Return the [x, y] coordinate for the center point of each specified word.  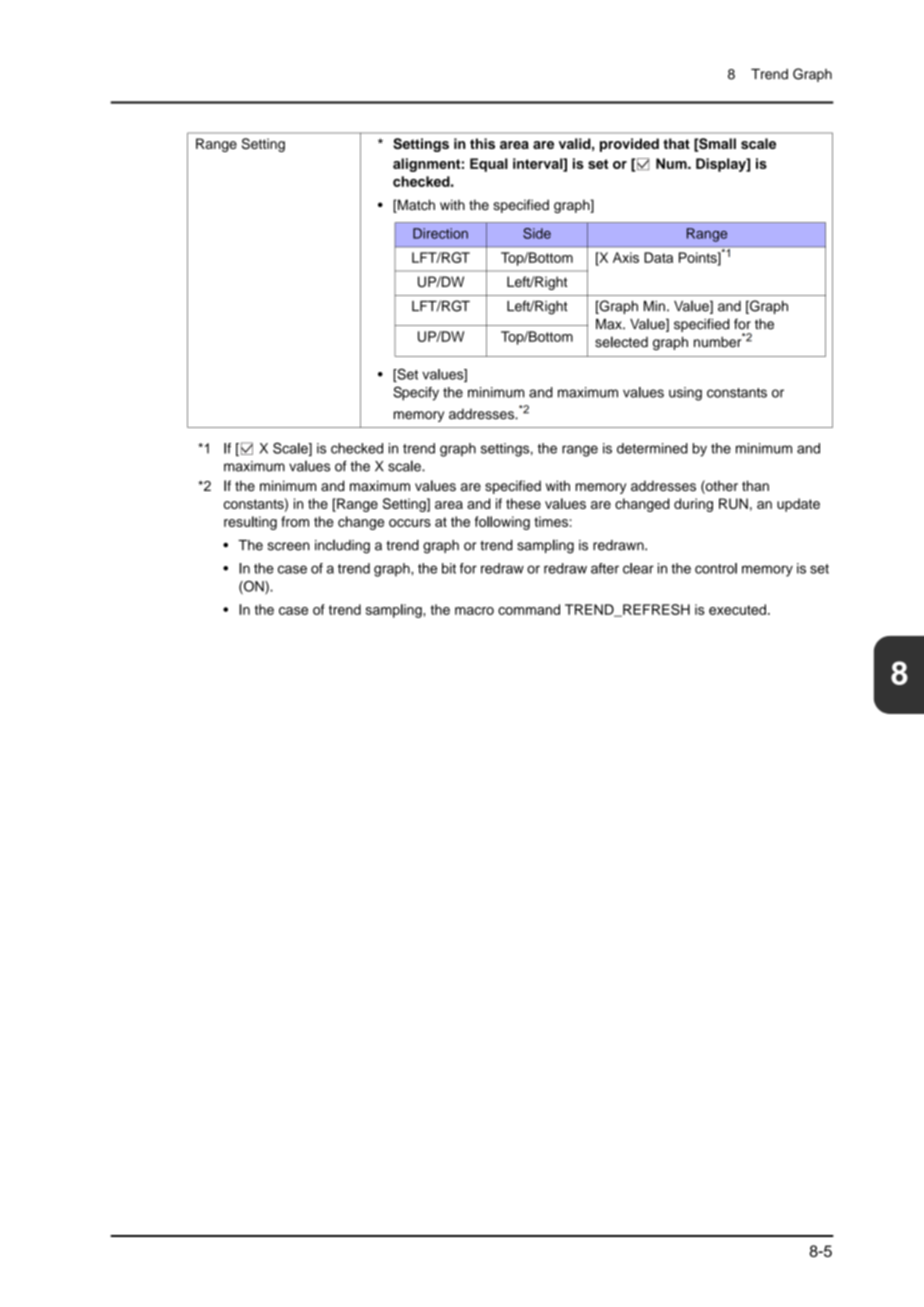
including [342, 547]
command [529, 609]
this [482, 143]
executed [737, 609]
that [676, 143]
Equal [489, 165]
